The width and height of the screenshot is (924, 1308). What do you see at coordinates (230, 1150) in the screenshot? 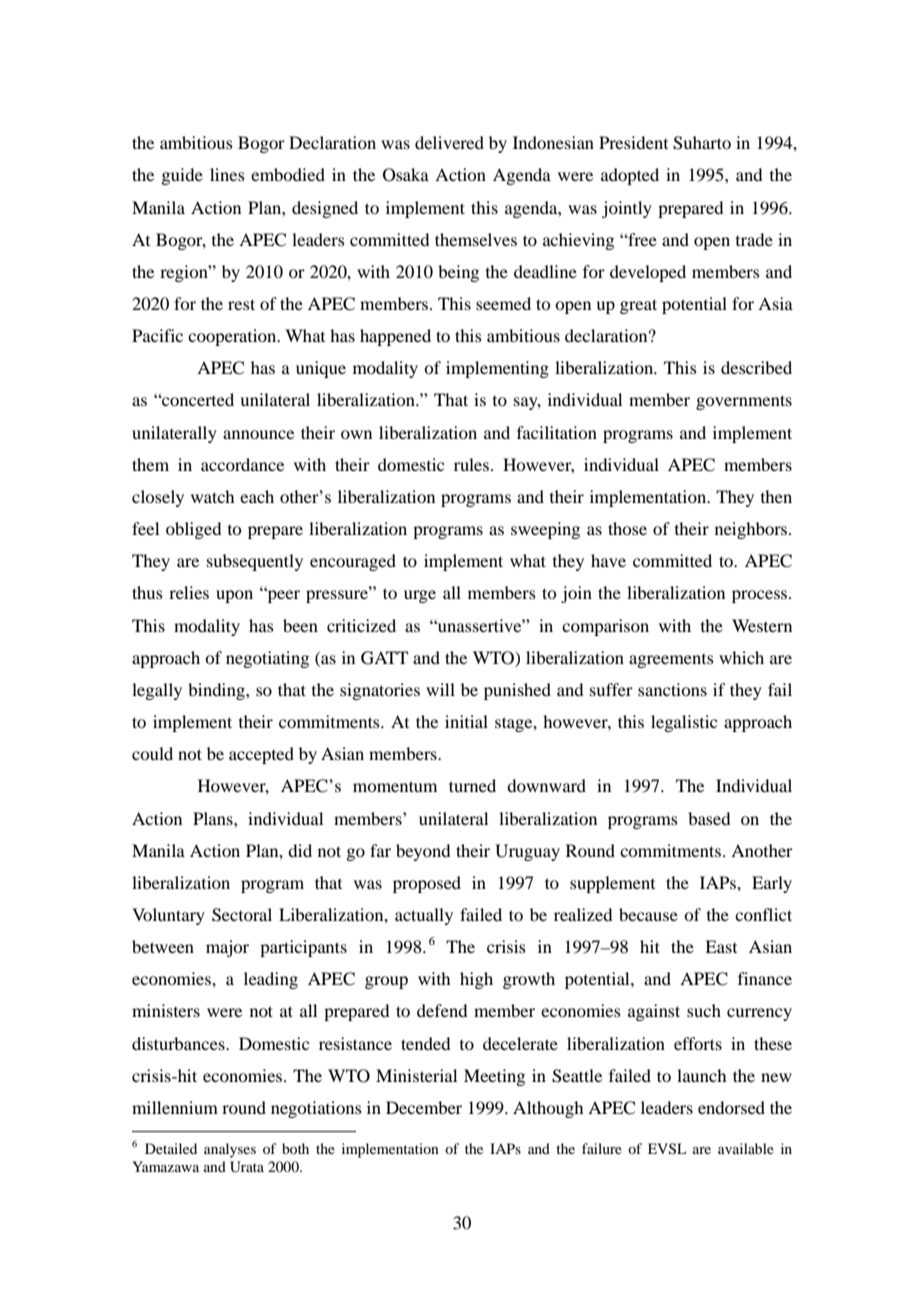
I see `analyses` at bounding box center [230, 1150].
